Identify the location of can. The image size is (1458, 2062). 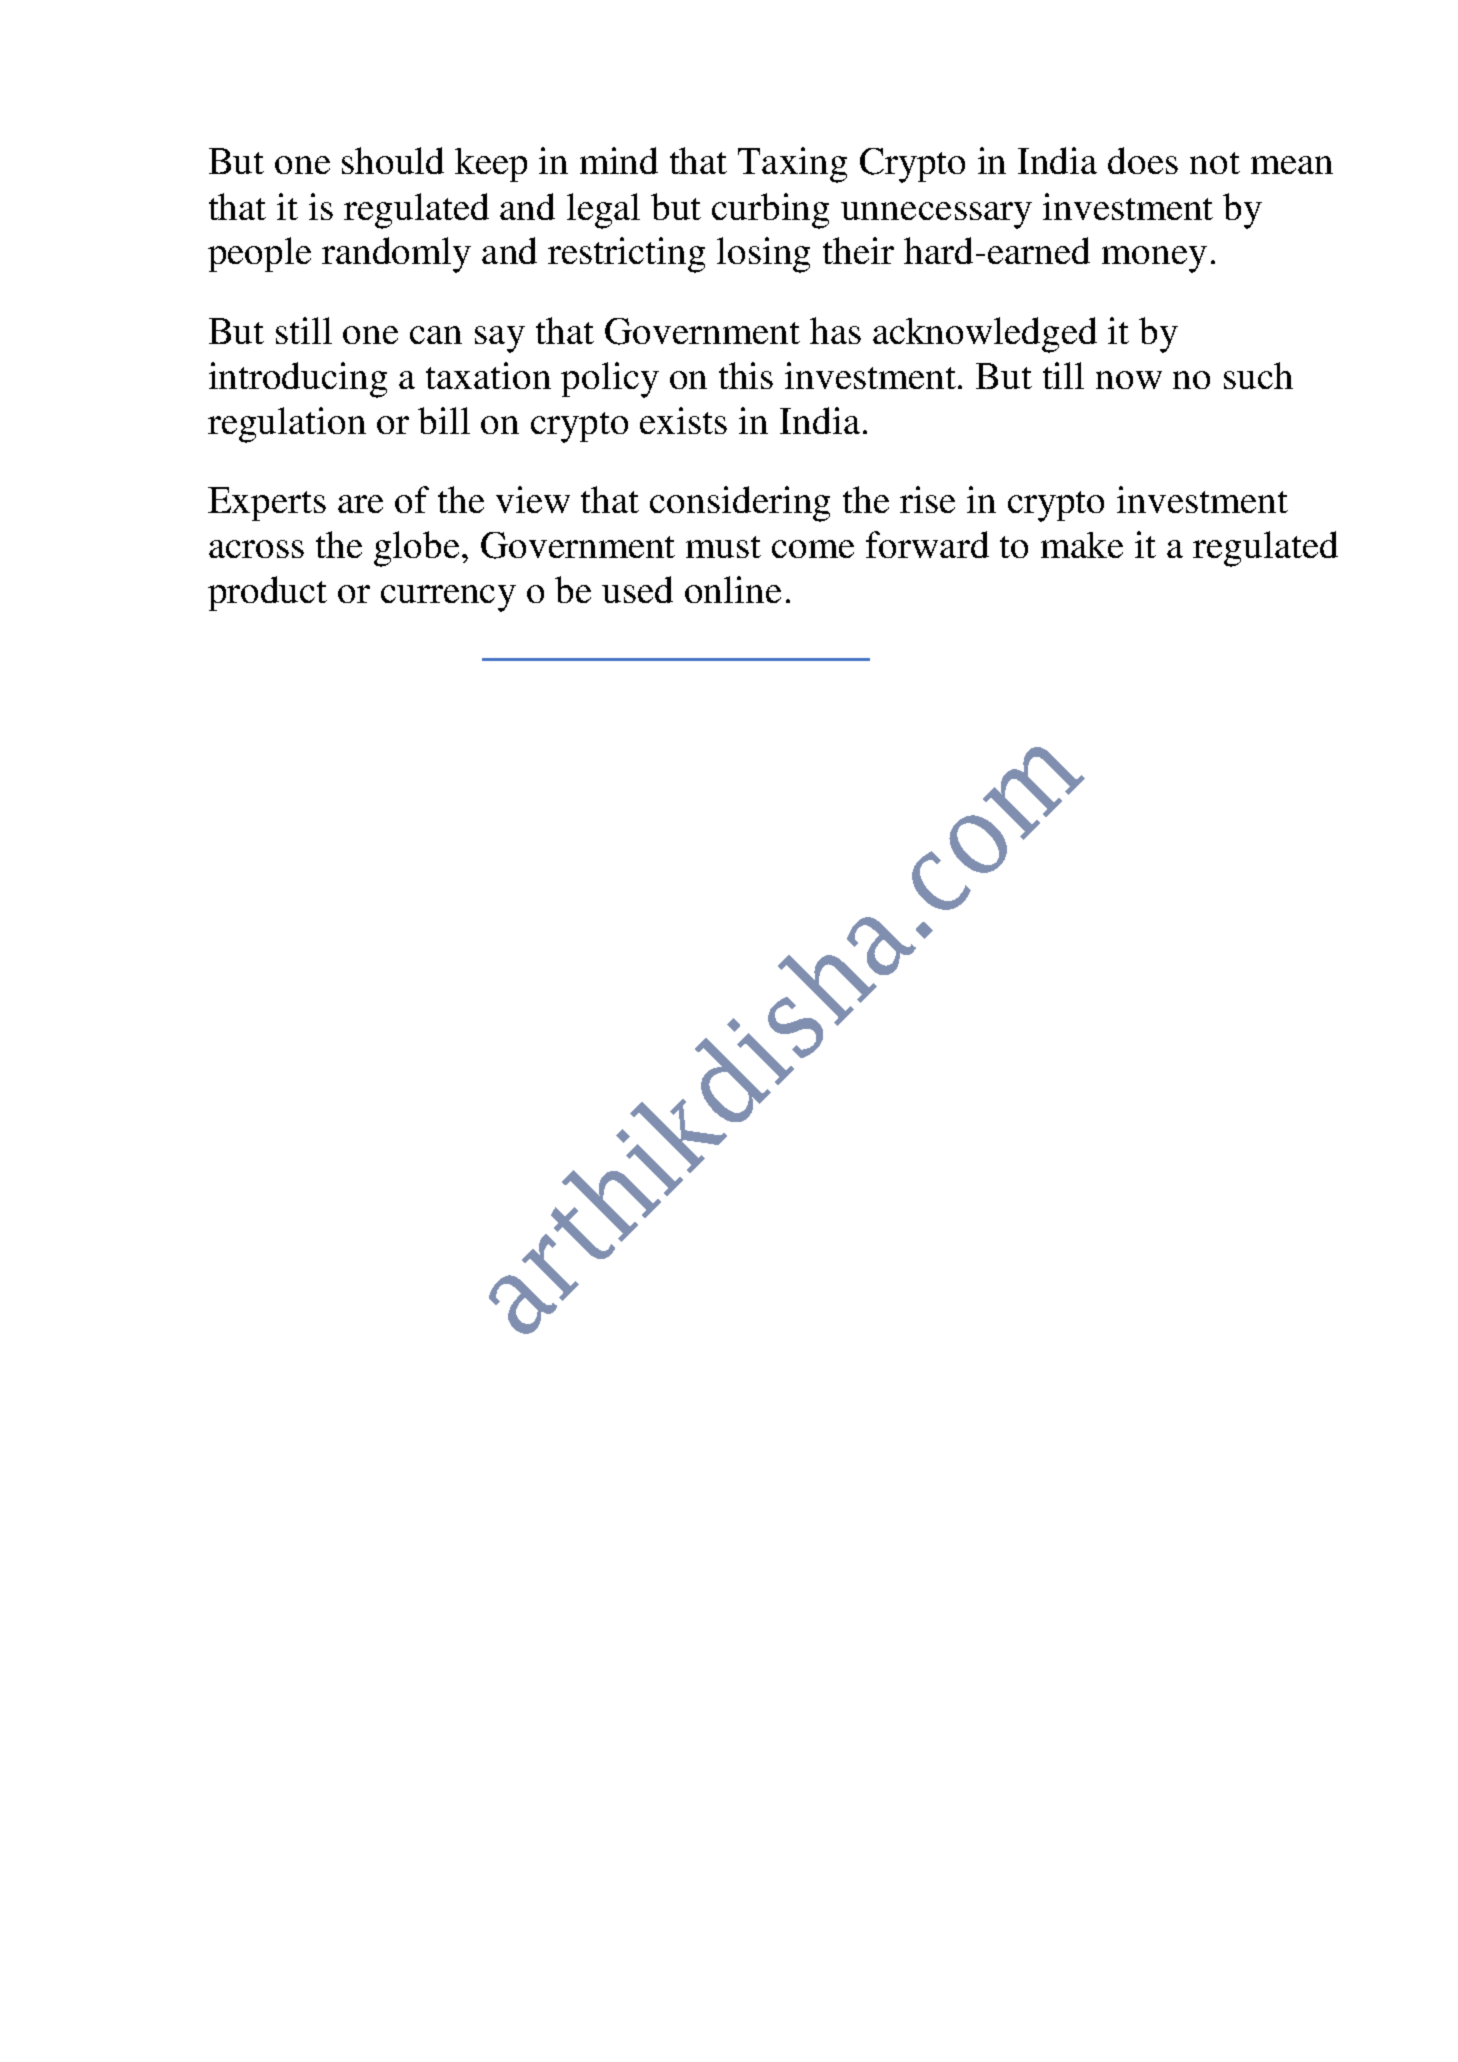
(436, 335).
